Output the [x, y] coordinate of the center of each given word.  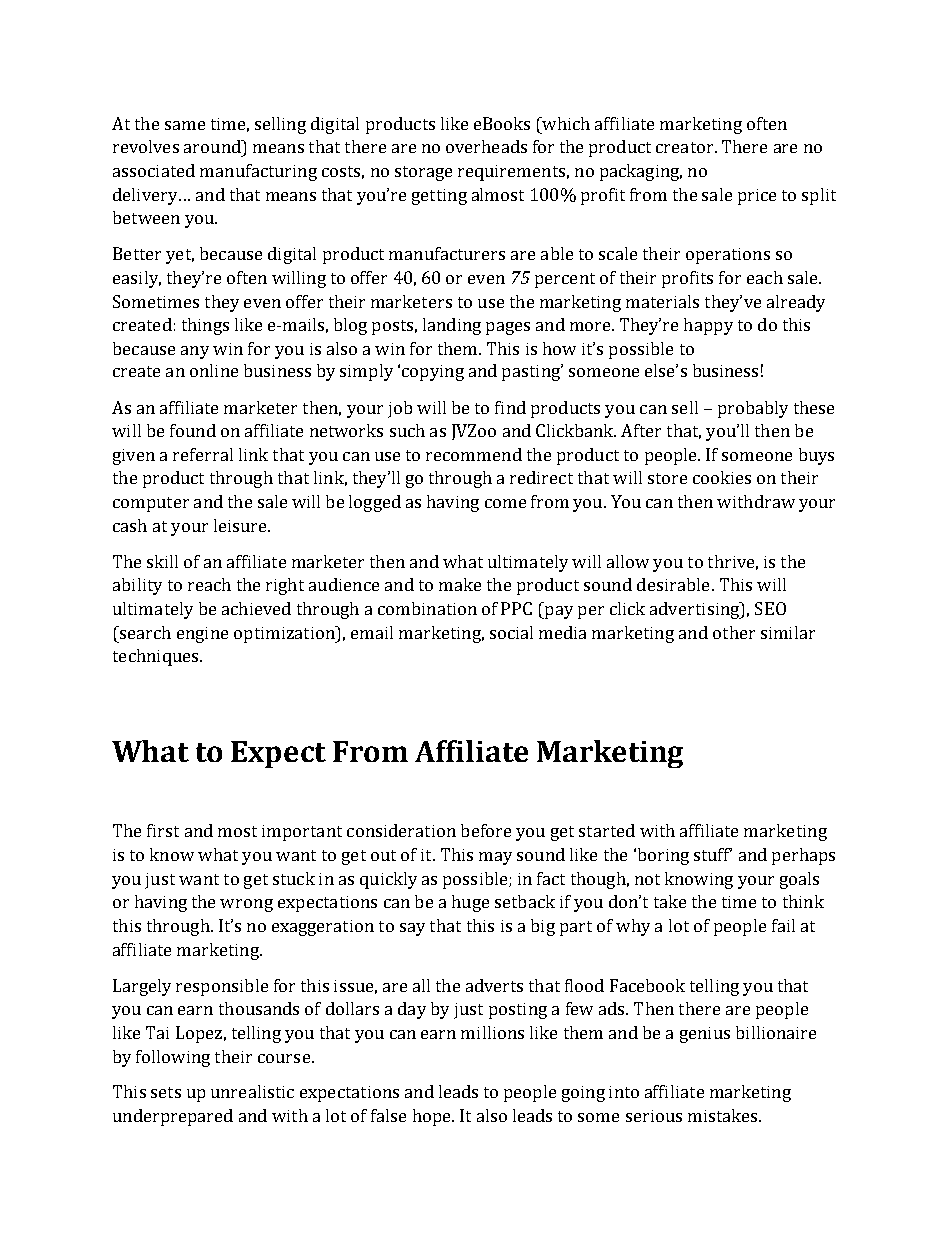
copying [433, 373]
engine [202, 635]
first [163, 830]
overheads [486, 146]
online [214, 370]
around [213, 146]
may [495, 858]
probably [753, 409]
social [511, 632]
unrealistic [252, 1091]
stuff [713, 854]
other [734, 632]
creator [686, 147]
